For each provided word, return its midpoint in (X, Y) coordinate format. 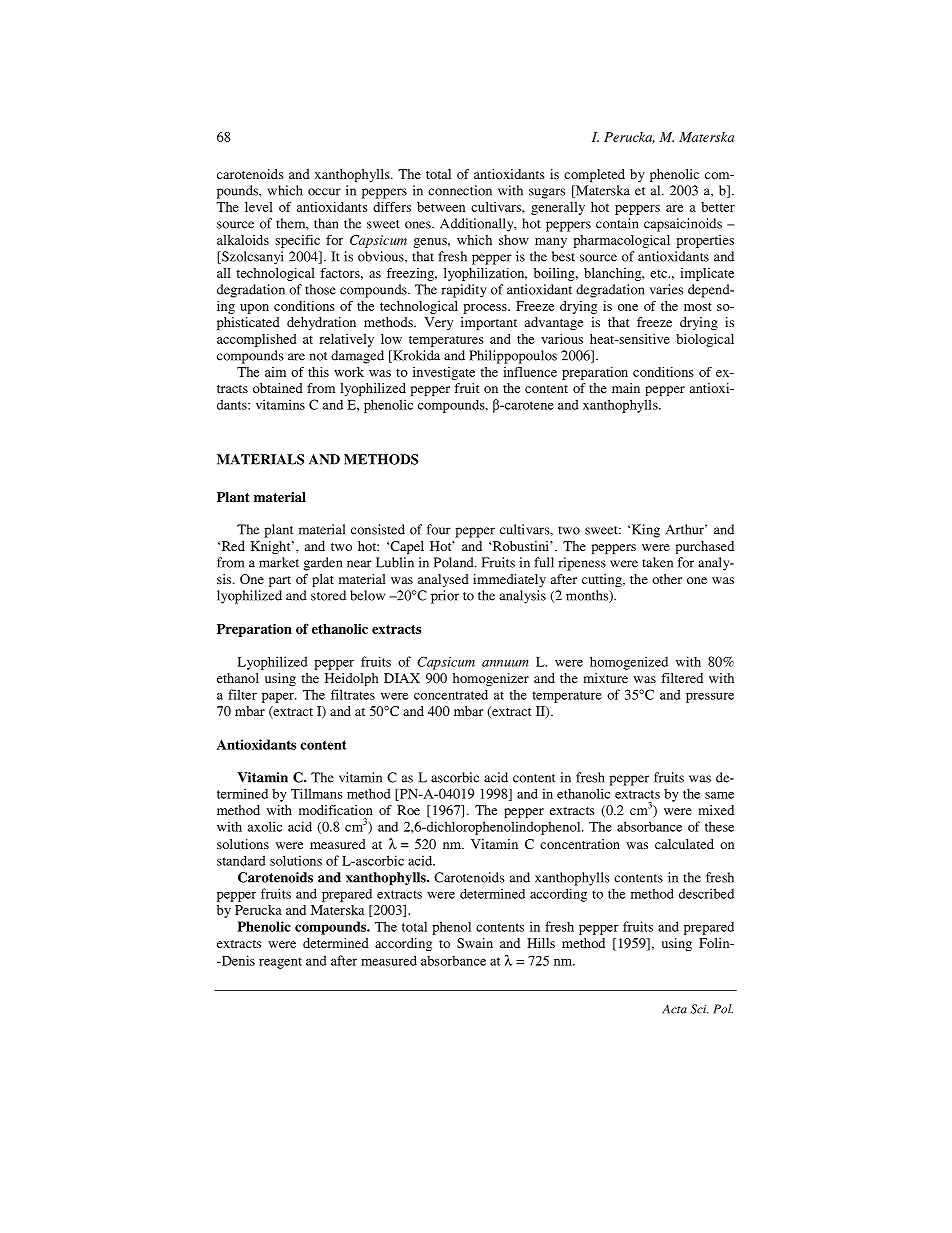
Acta (674, 1009)
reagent (280, 963)
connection (460, 190)
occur (324, 192)
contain (617, 223)
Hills (541, 943)
